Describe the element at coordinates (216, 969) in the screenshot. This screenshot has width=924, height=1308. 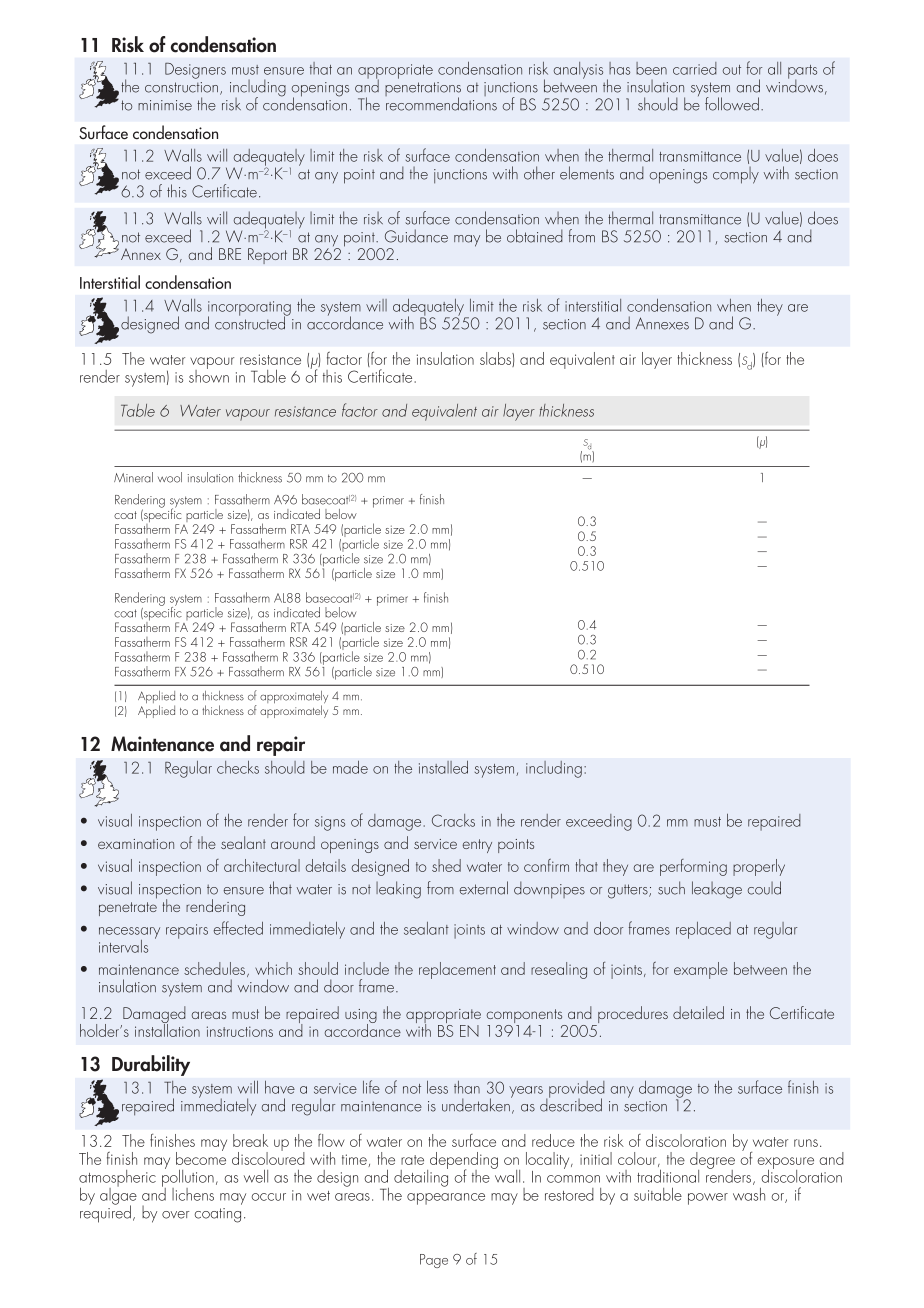
I see `schedules` at that location.
